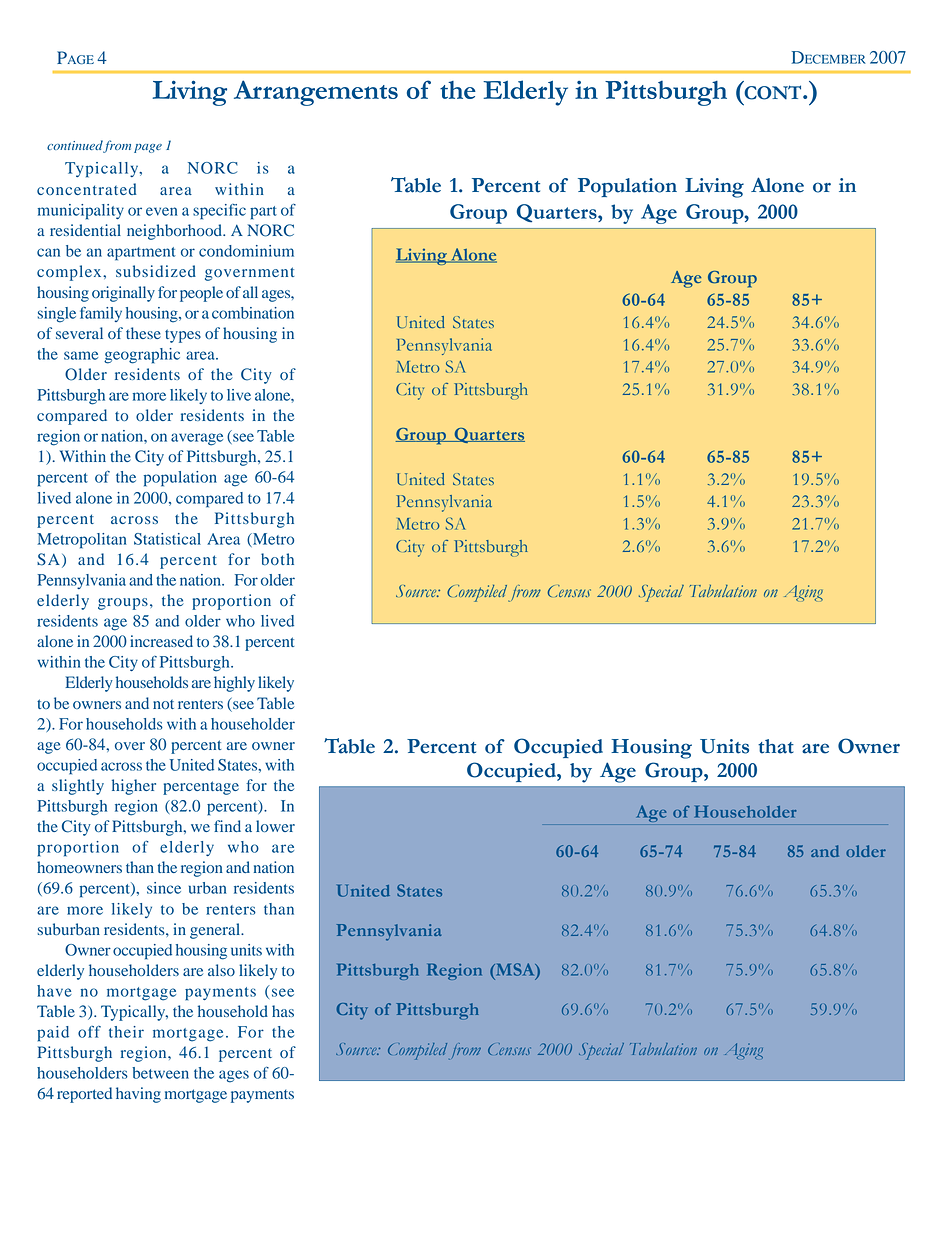  What do you see at coordinates (776, 746) in the screenshot?
I see `that` at bounding box center [776, 746].
